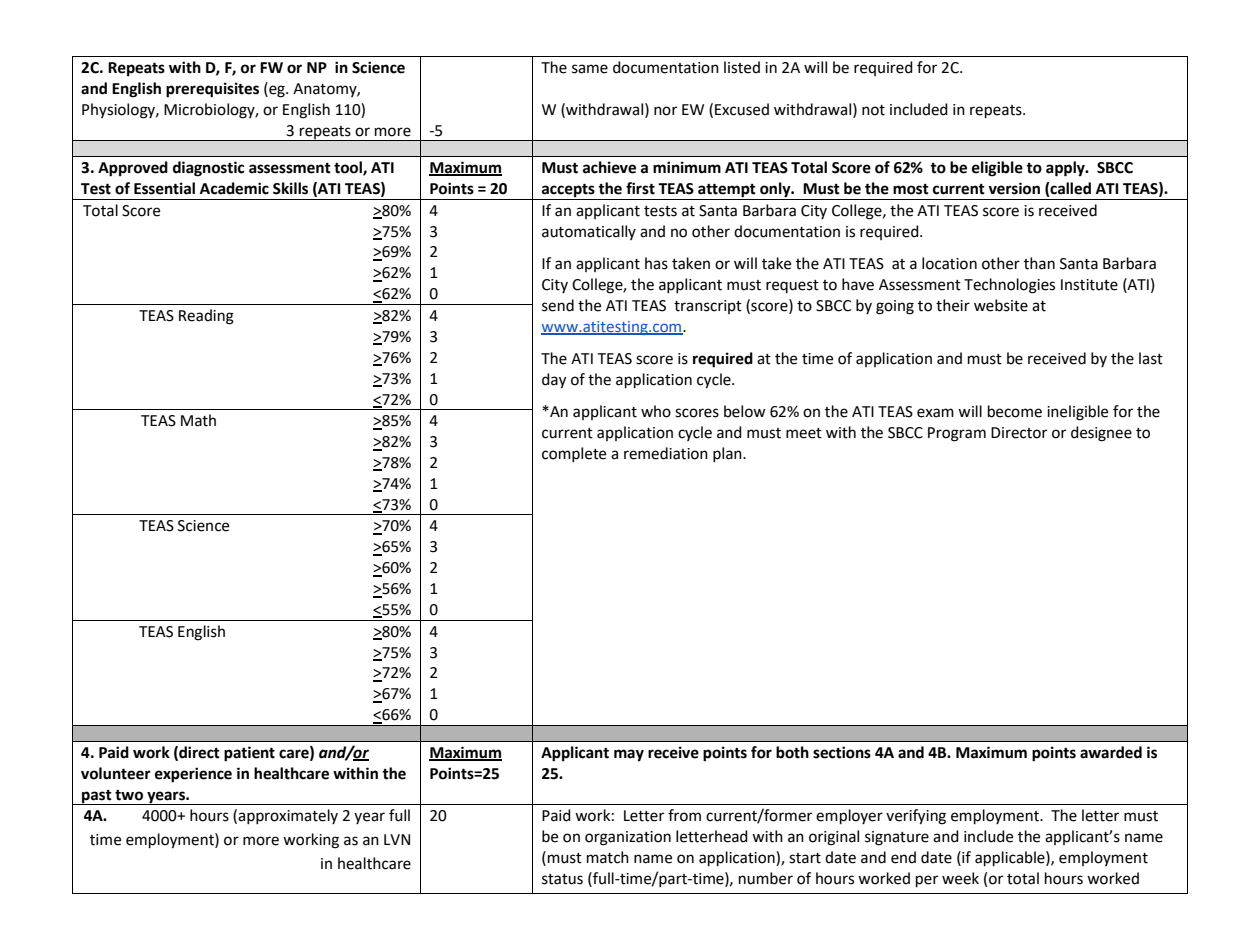 The height and width of the screenshot is (952, 1233). What do you see at coordinates (574, 454) in the screenshot?
I see `complete` at bounding box center [574, 454].
